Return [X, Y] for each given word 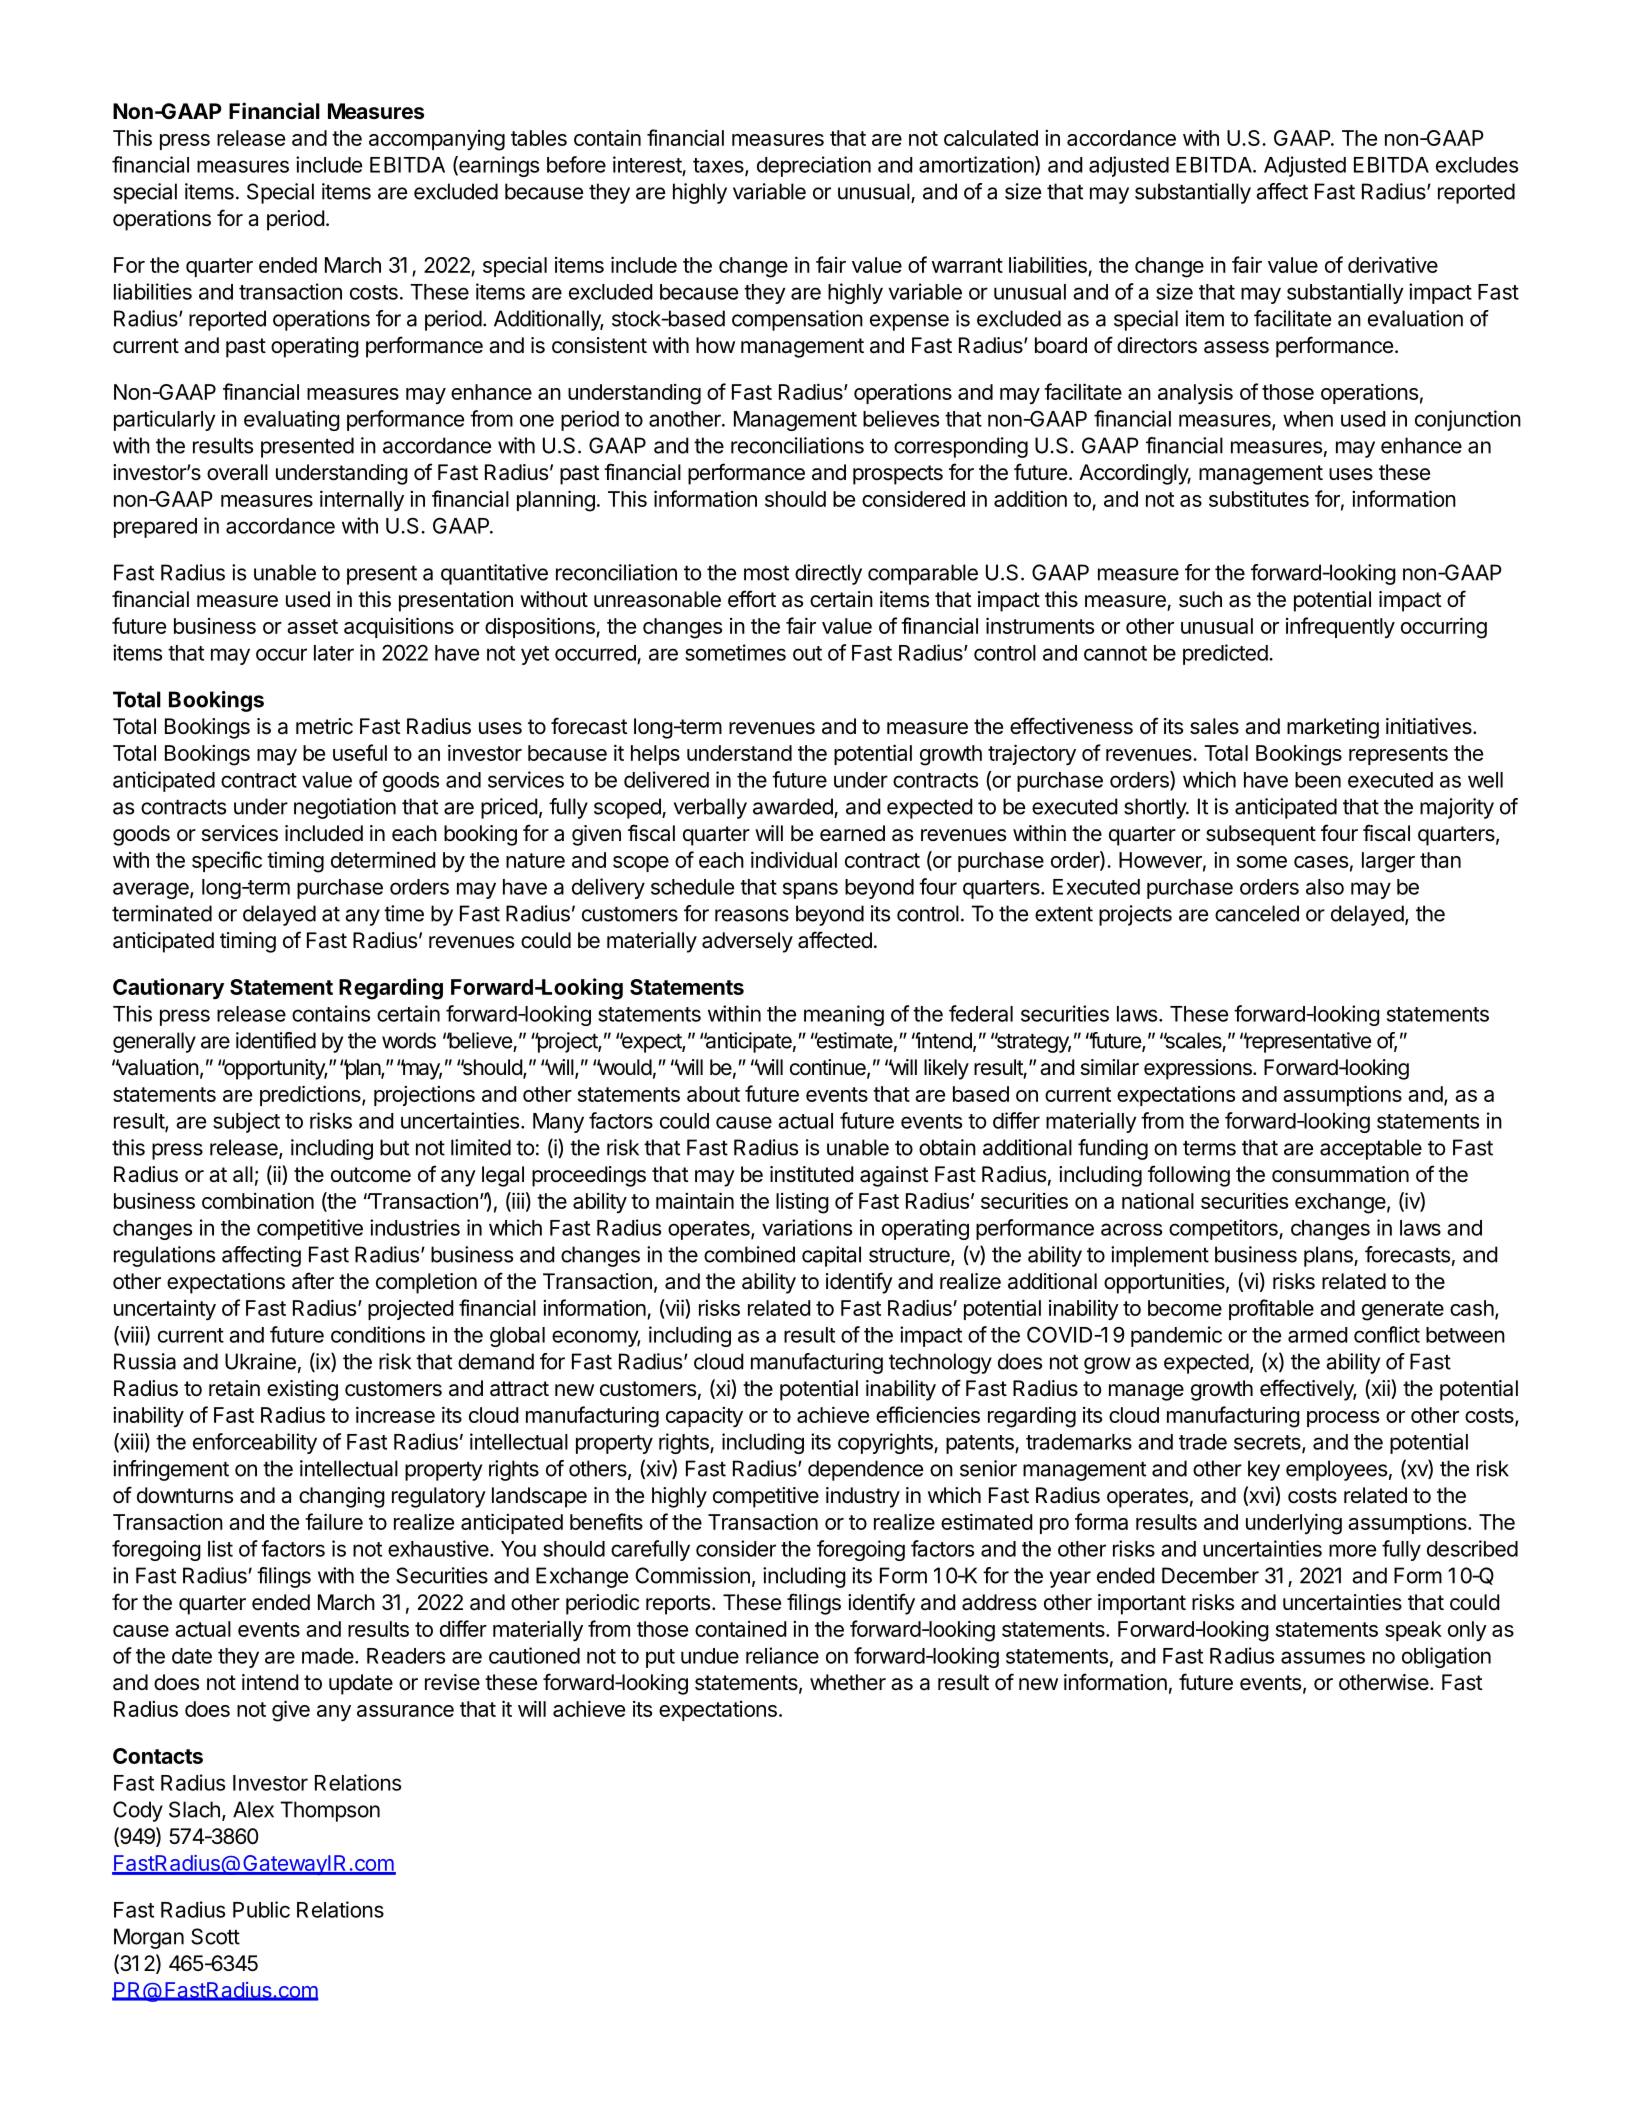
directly [828, 574]
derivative [1393, 264]
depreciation [814, 166]
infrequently [1340, 627]
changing [342, 1497]
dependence [865, 1470]
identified [276, 1040]
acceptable [1371, 1149]
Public [261, 1909]
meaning [844, 1015]
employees [1336, 1470]
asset [312, 626]
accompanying [437, 140]
